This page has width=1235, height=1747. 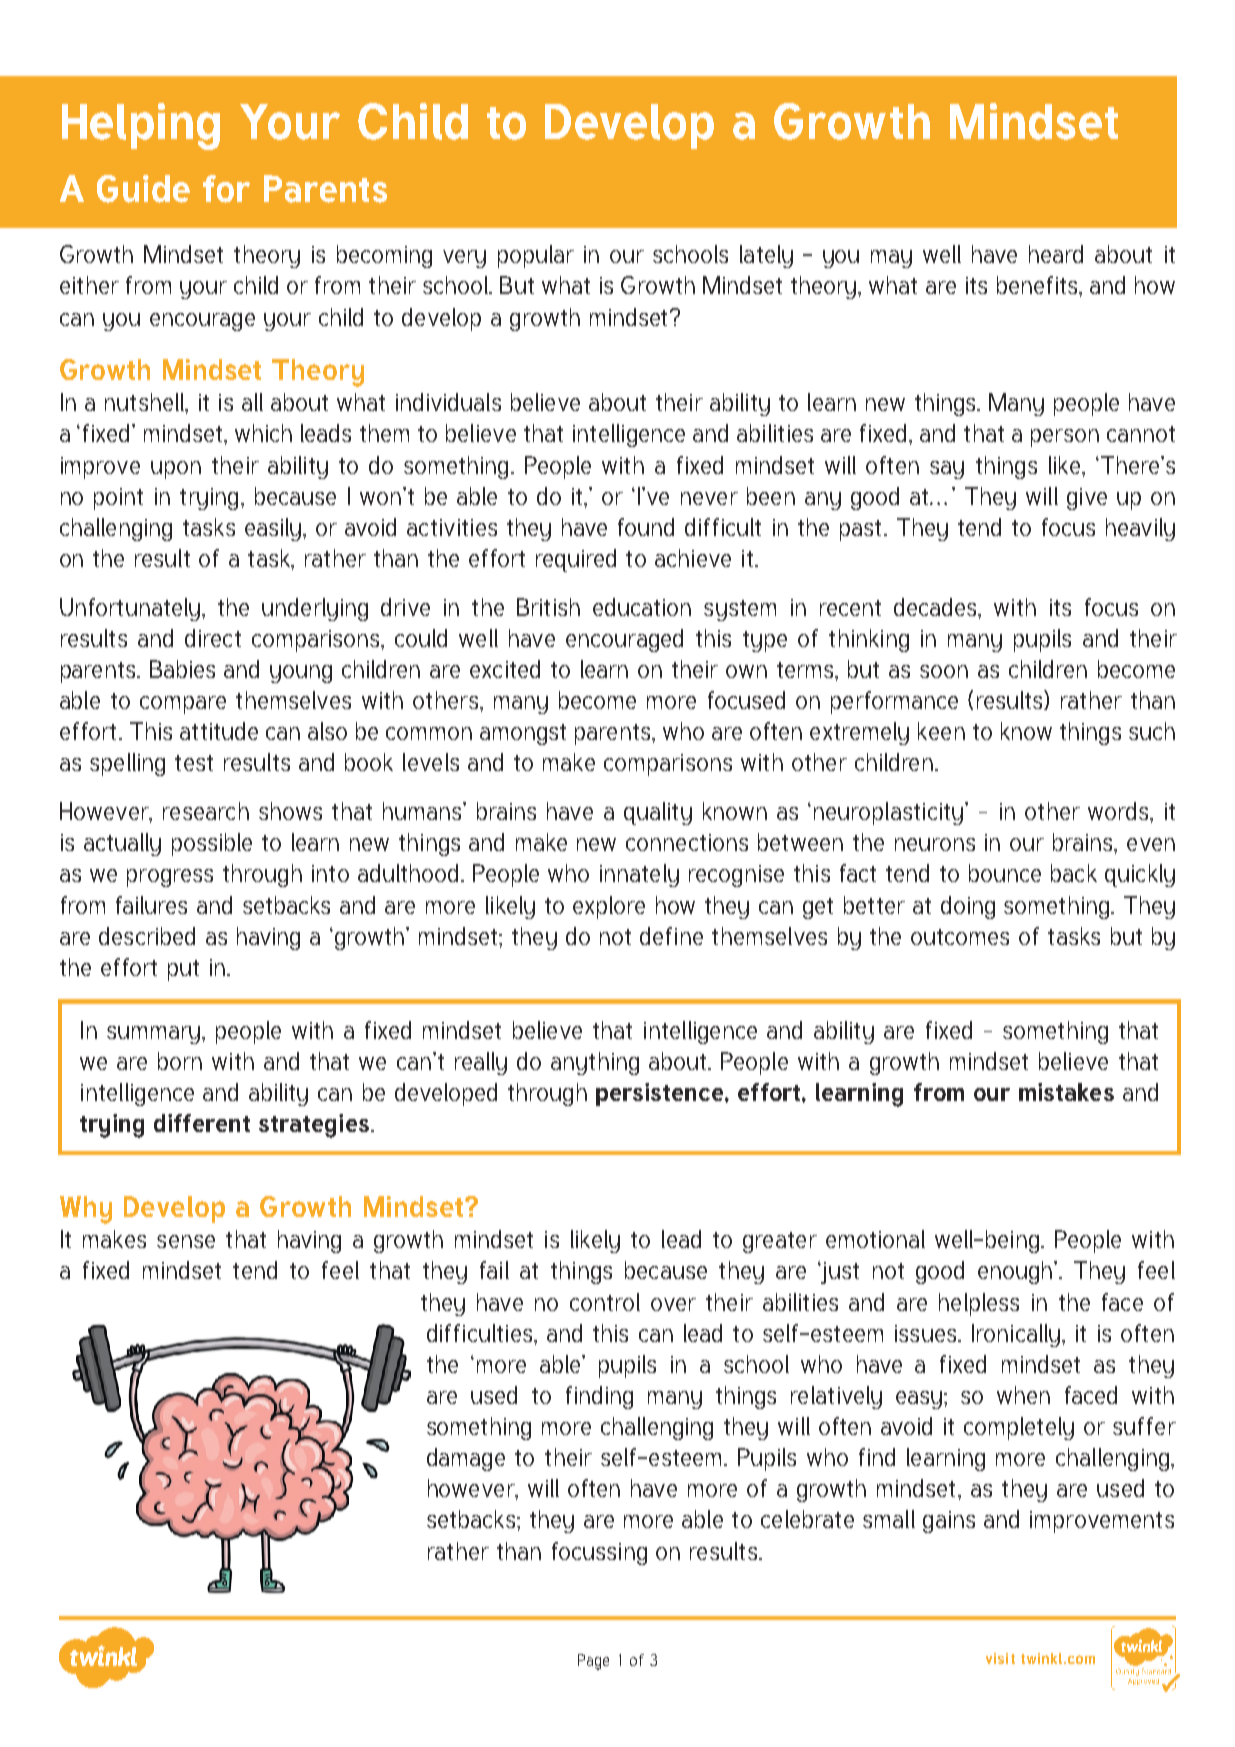 What do you see at coordinates (1066, 1092) in the page?
I see `mistakes` at bounding box center [1066, 1092].
